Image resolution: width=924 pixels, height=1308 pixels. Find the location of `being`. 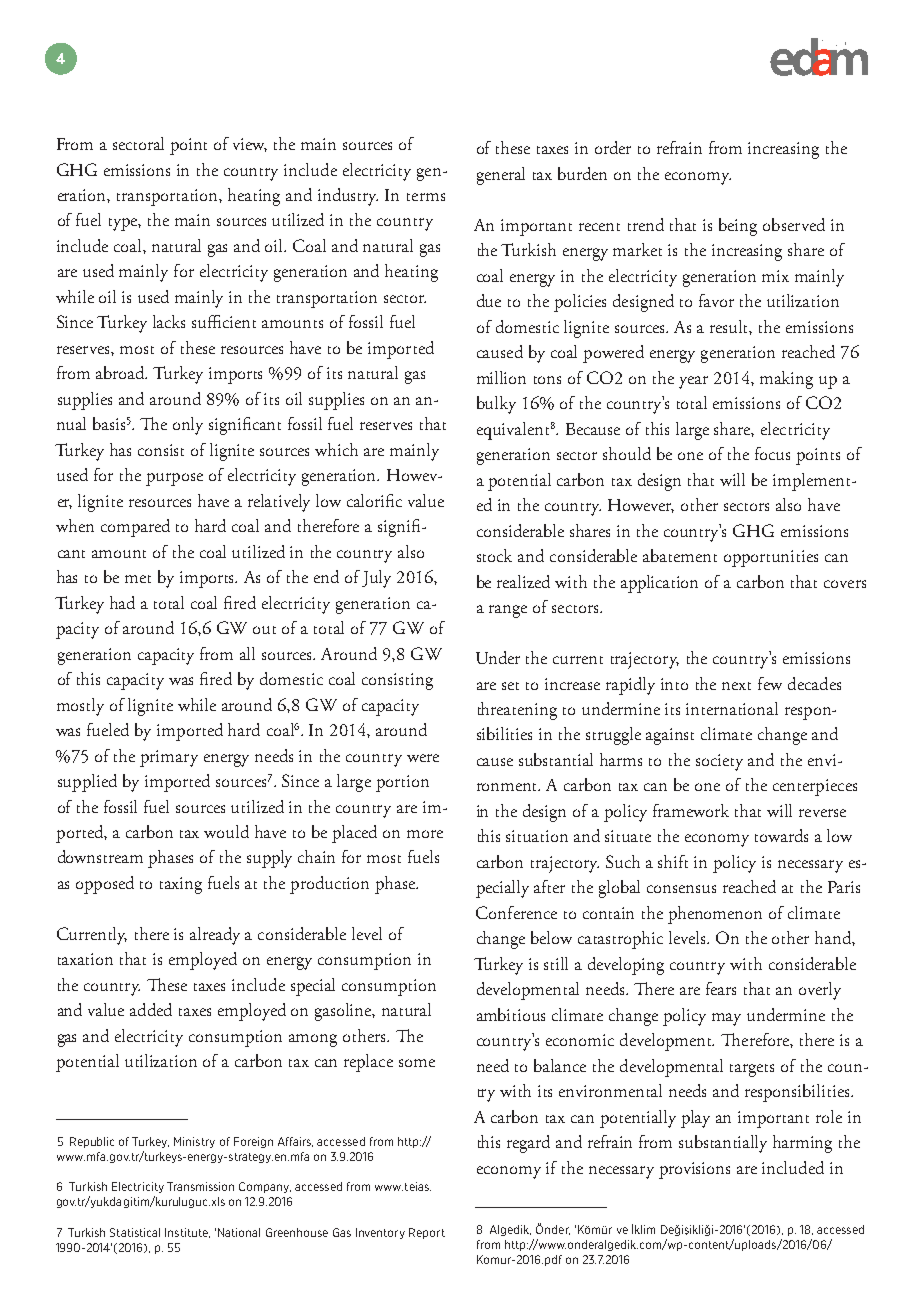

being is located at coordinates (738, 227).
